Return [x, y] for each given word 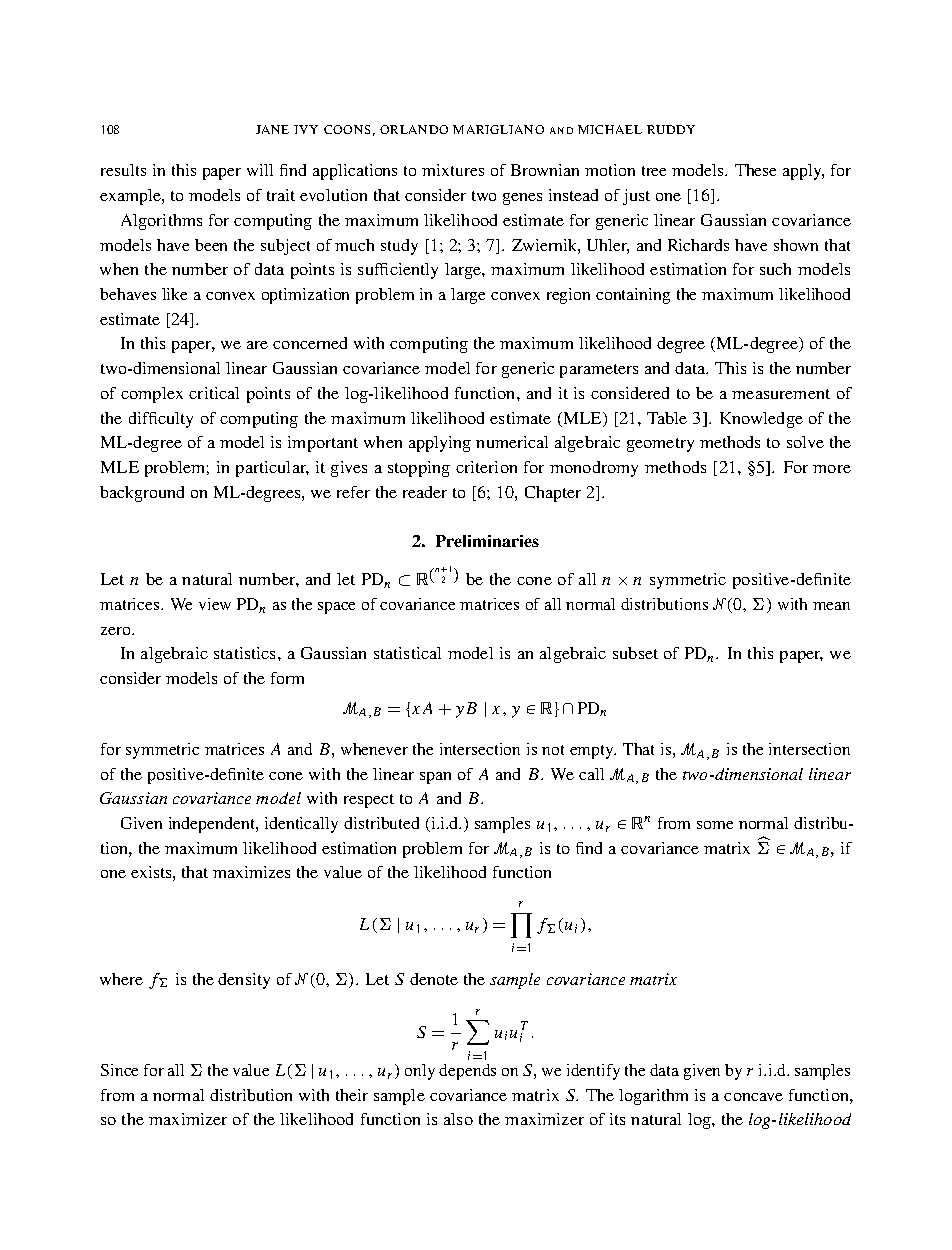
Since [119, 1070]
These [755, 170]
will [260, 170]
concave [753, 1097]
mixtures [453, 170]
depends [467, 1072]
